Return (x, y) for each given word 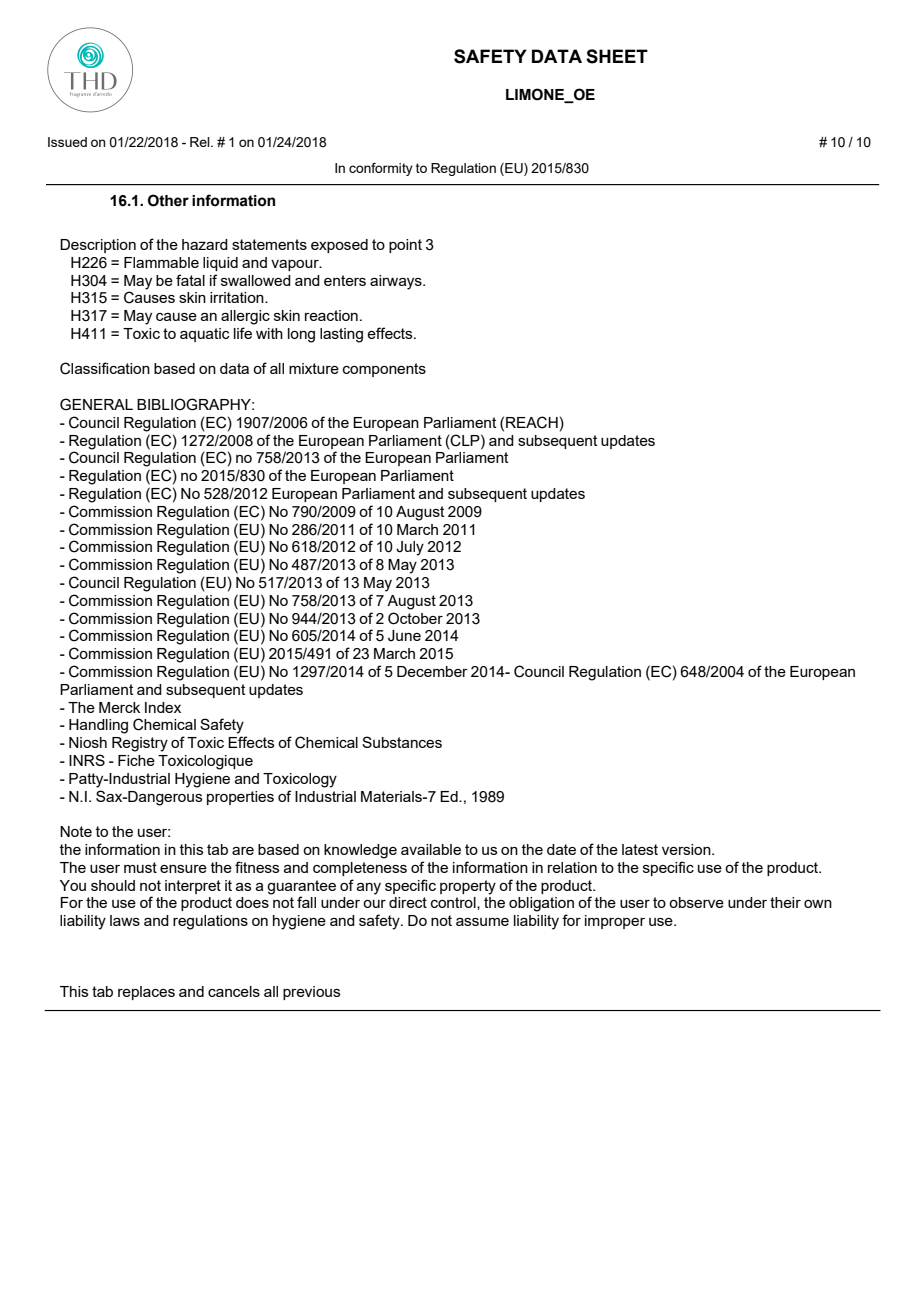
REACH (532, 422)
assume (482, 922)
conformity (381, 169)
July (410, 548)
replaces (146, 993)
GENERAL (96, 404)
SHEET (617, 56)
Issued (67, 142)
